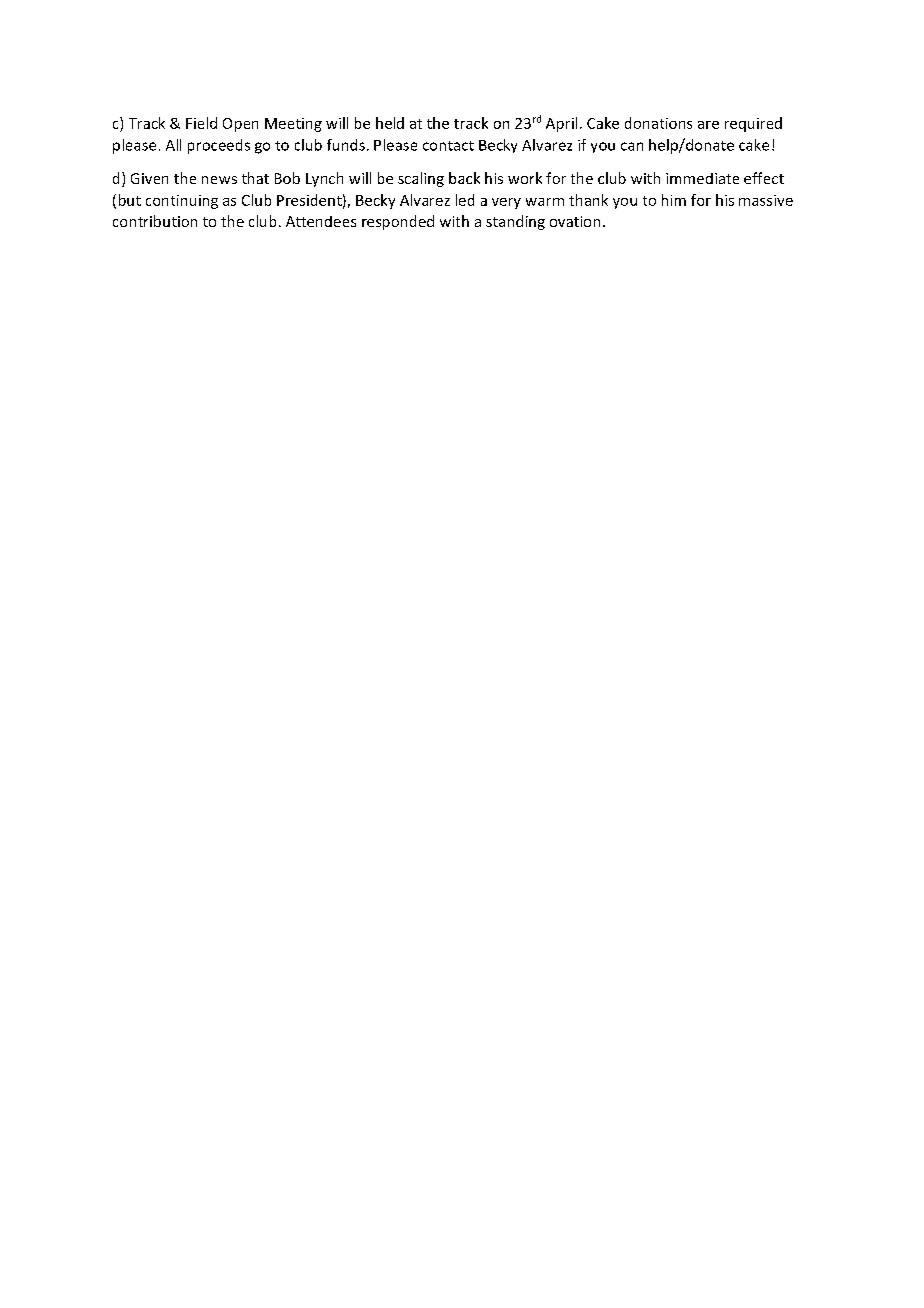 This page has width=924, height=1308. I want to click on led, so click(465, 200).
